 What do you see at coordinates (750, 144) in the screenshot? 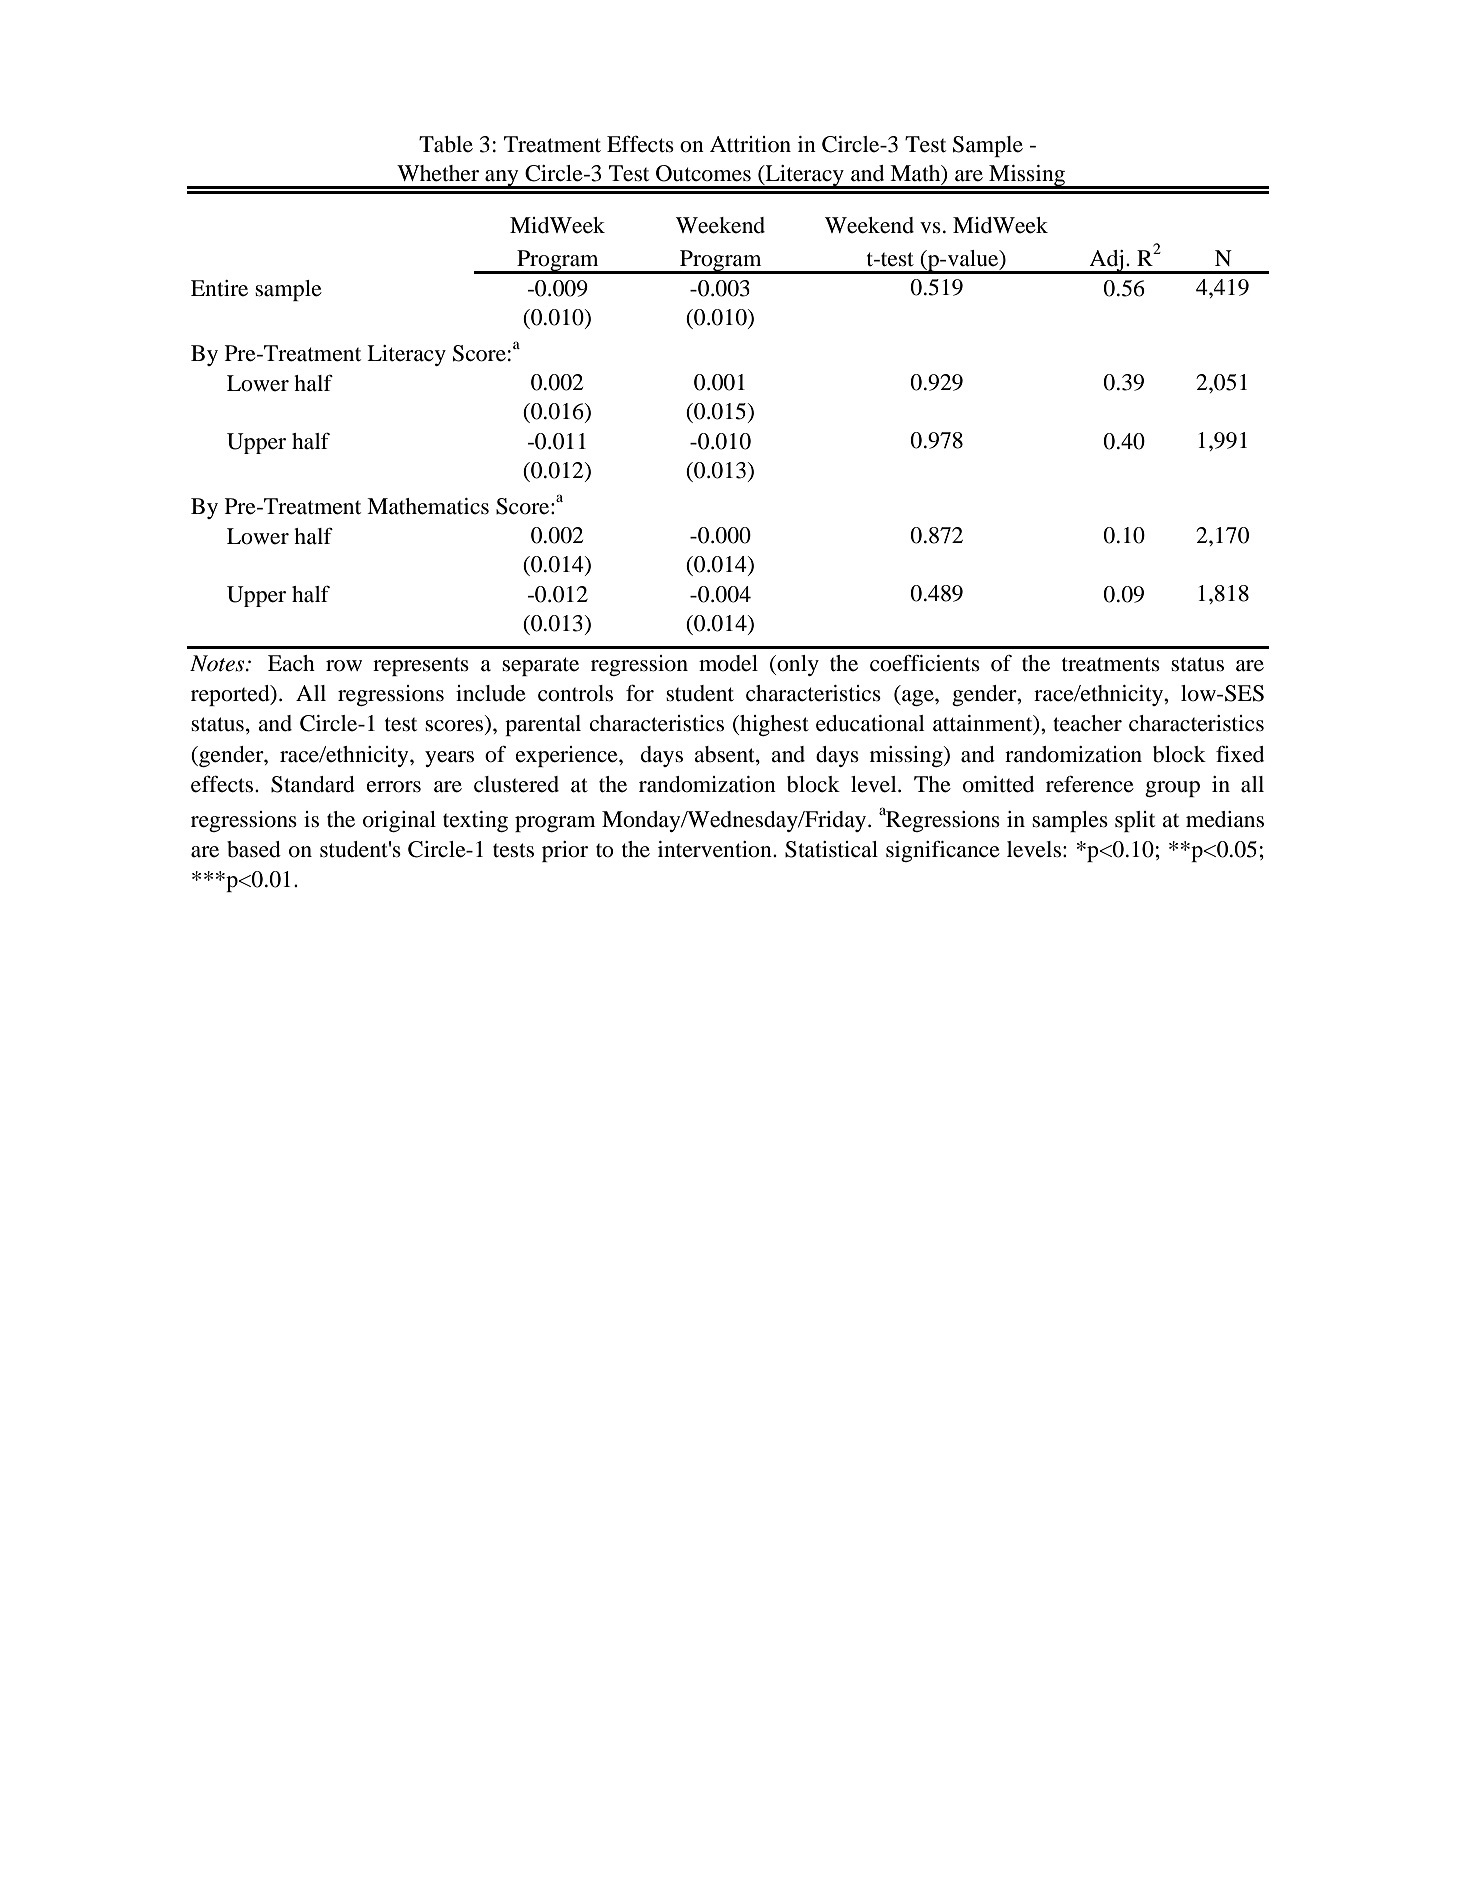
I see `Attrition` at bounding box center [750, 144].
